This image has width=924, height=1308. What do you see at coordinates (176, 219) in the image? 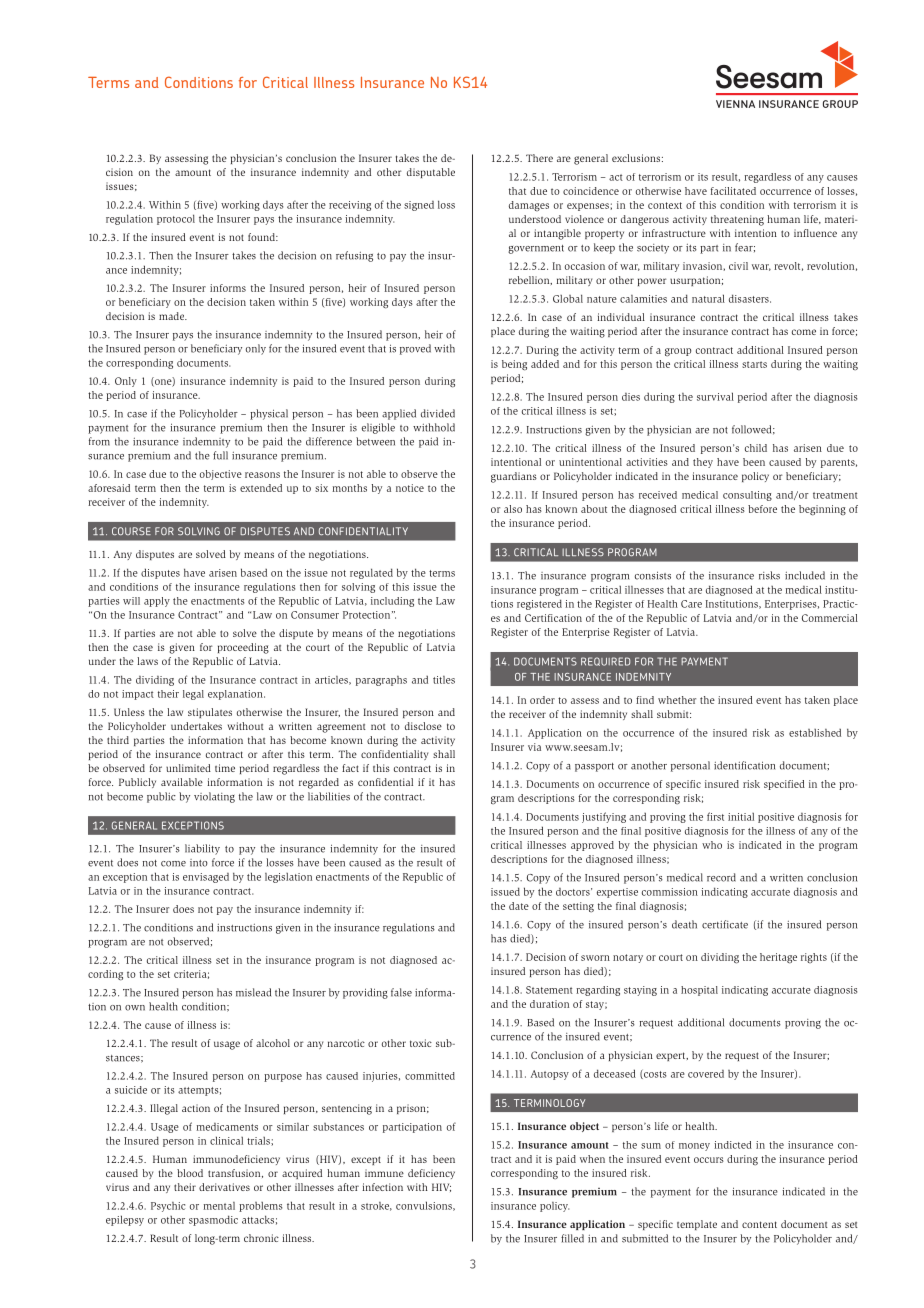
I see `protocol` at bounding box center [176, 219].
